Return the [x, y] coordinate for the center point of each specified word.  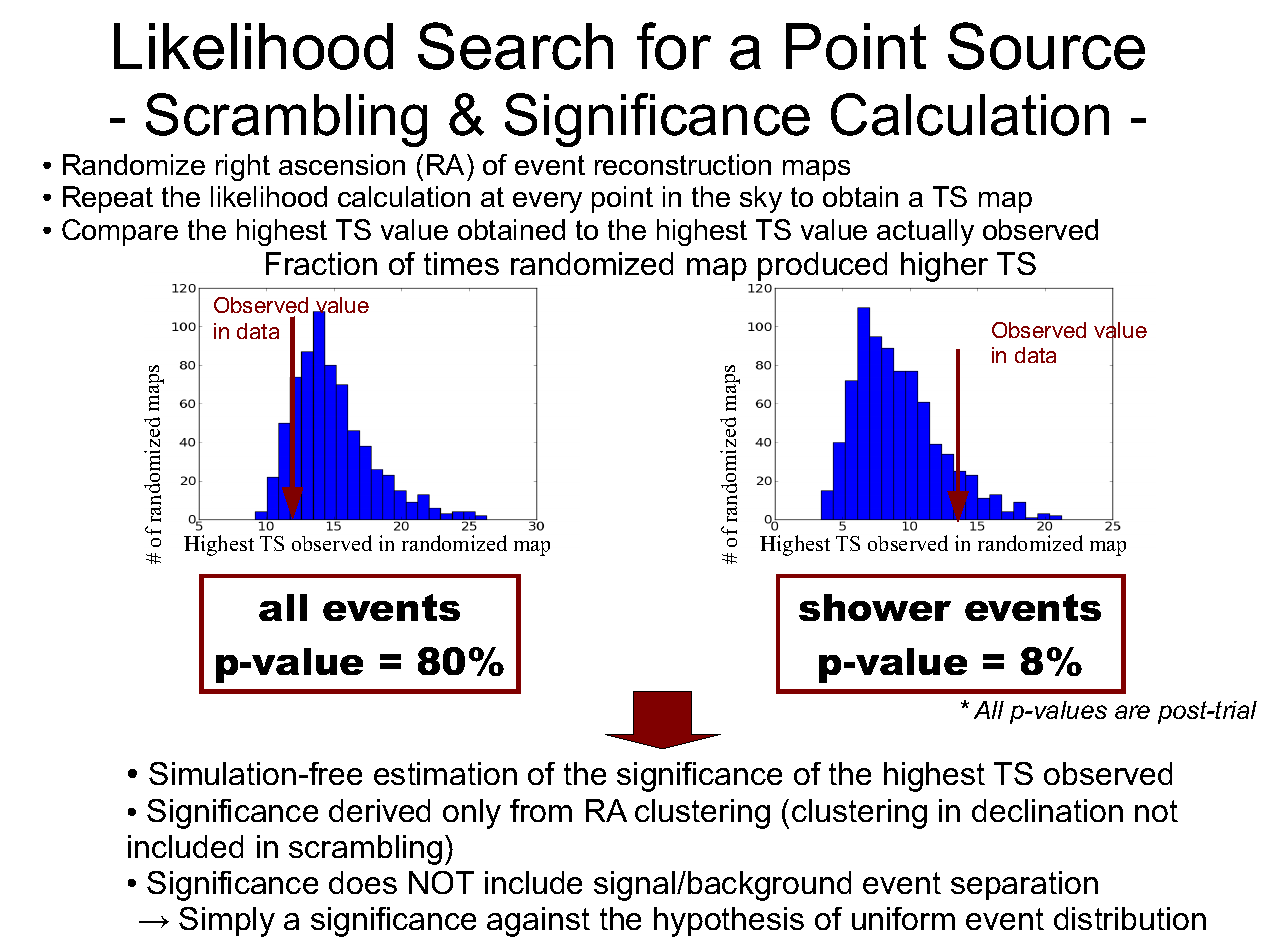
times [461, 263]
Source [1046, 46]
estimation [445, 773]
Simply [227, 922]
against [538, 922]
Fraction [321, 263]
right [243, 167]
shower [875, 607]
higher [944, 267]
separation [1024, 885]
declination [1047, 810]
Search [515, 46]
